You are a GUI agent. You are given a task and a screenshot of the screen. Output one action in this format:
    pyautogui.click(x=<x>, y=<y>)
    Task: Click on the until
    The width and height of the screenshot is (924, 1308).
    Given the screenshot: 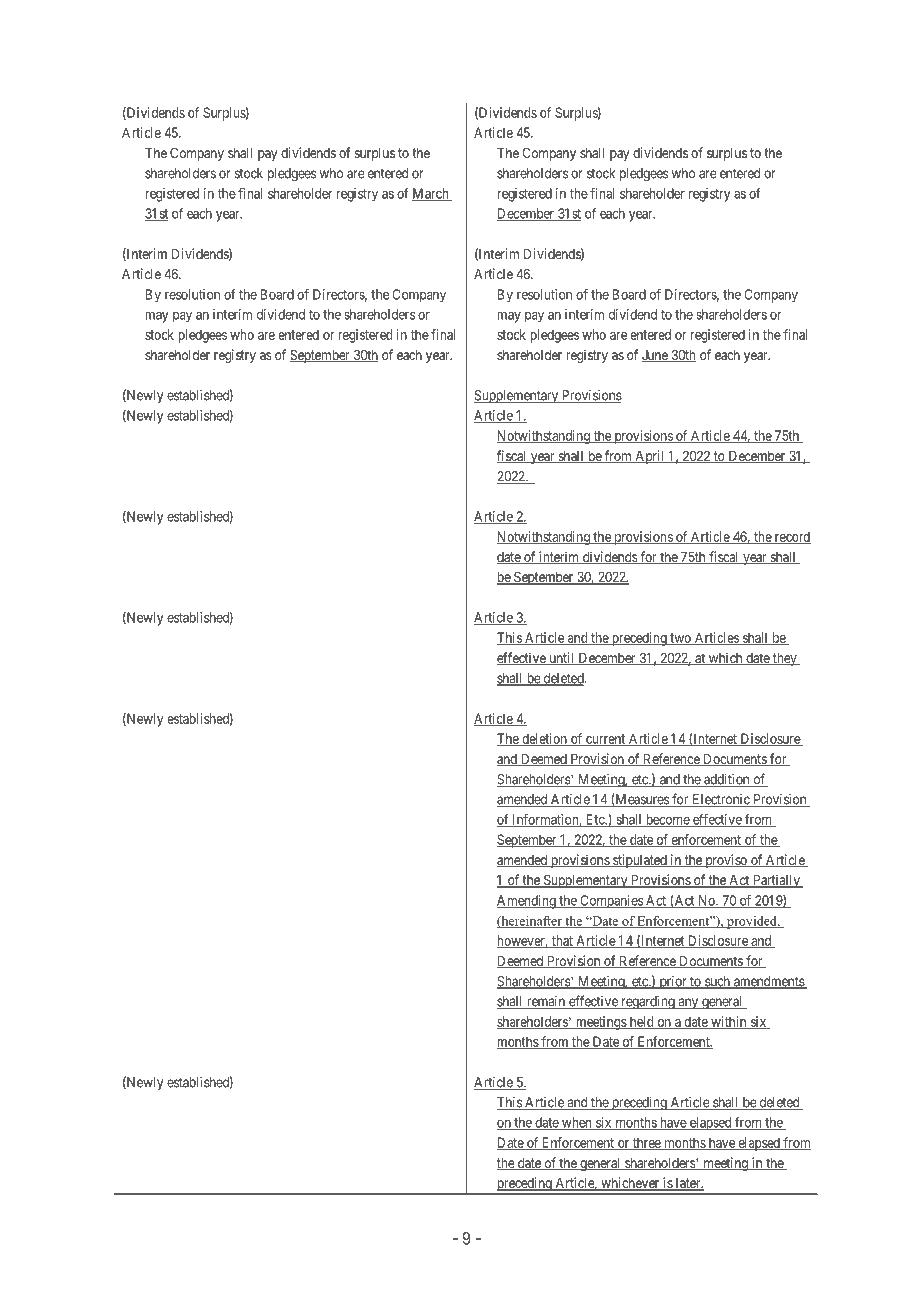 What is the action you would take?
    pyautogui.click(x=562, y=659)
